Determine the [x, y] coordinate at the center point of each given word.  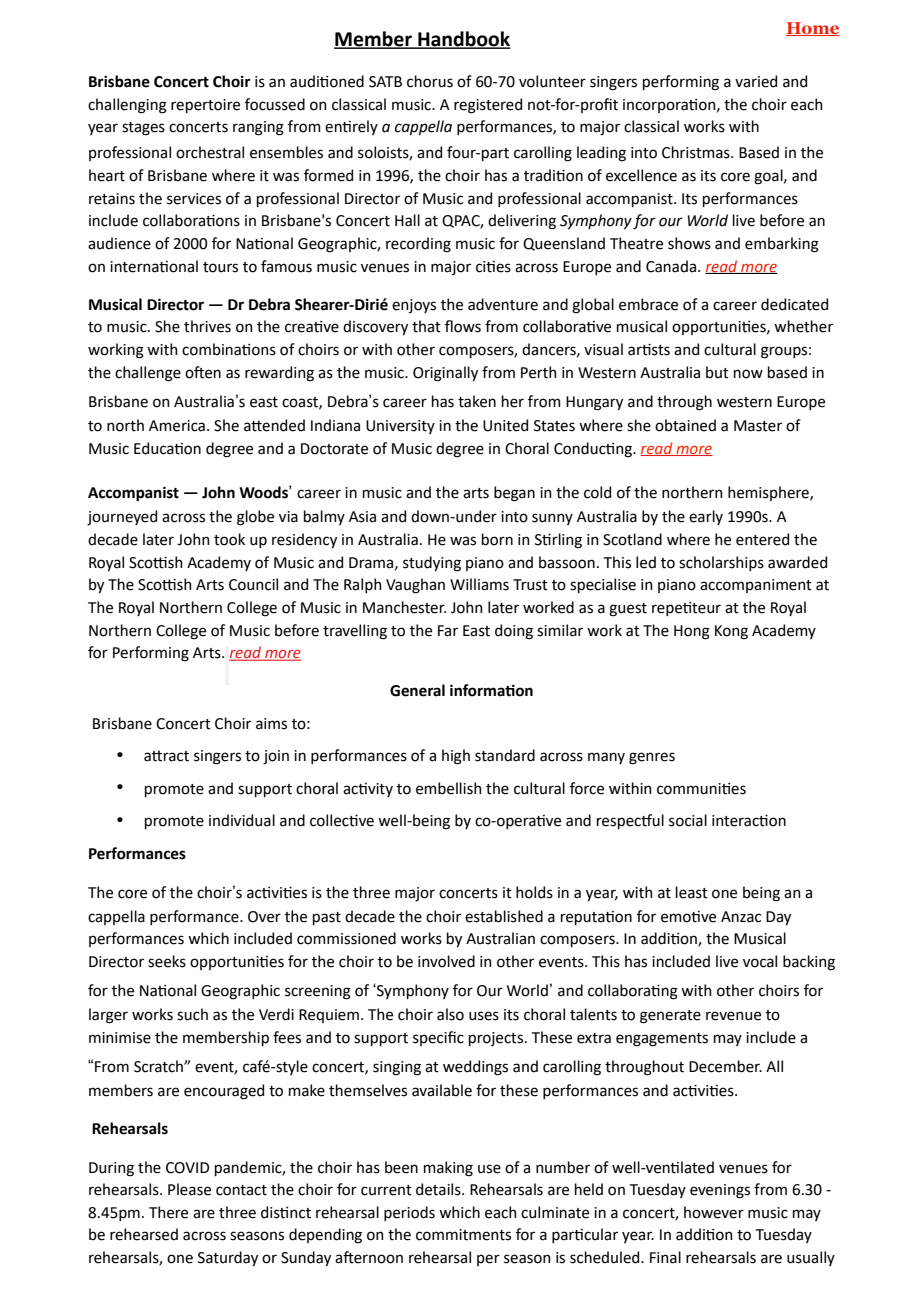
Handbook [463, 39]
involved [446, 961]
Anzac [741, 917]
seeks [167, 961]
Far [448, 631]
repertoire [205, 106]
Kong [731, 632]
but [717, 372]
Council [253, 584]
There [168, 1212]
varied [756, 81]
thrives [207, 326]
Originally [445, 374]
